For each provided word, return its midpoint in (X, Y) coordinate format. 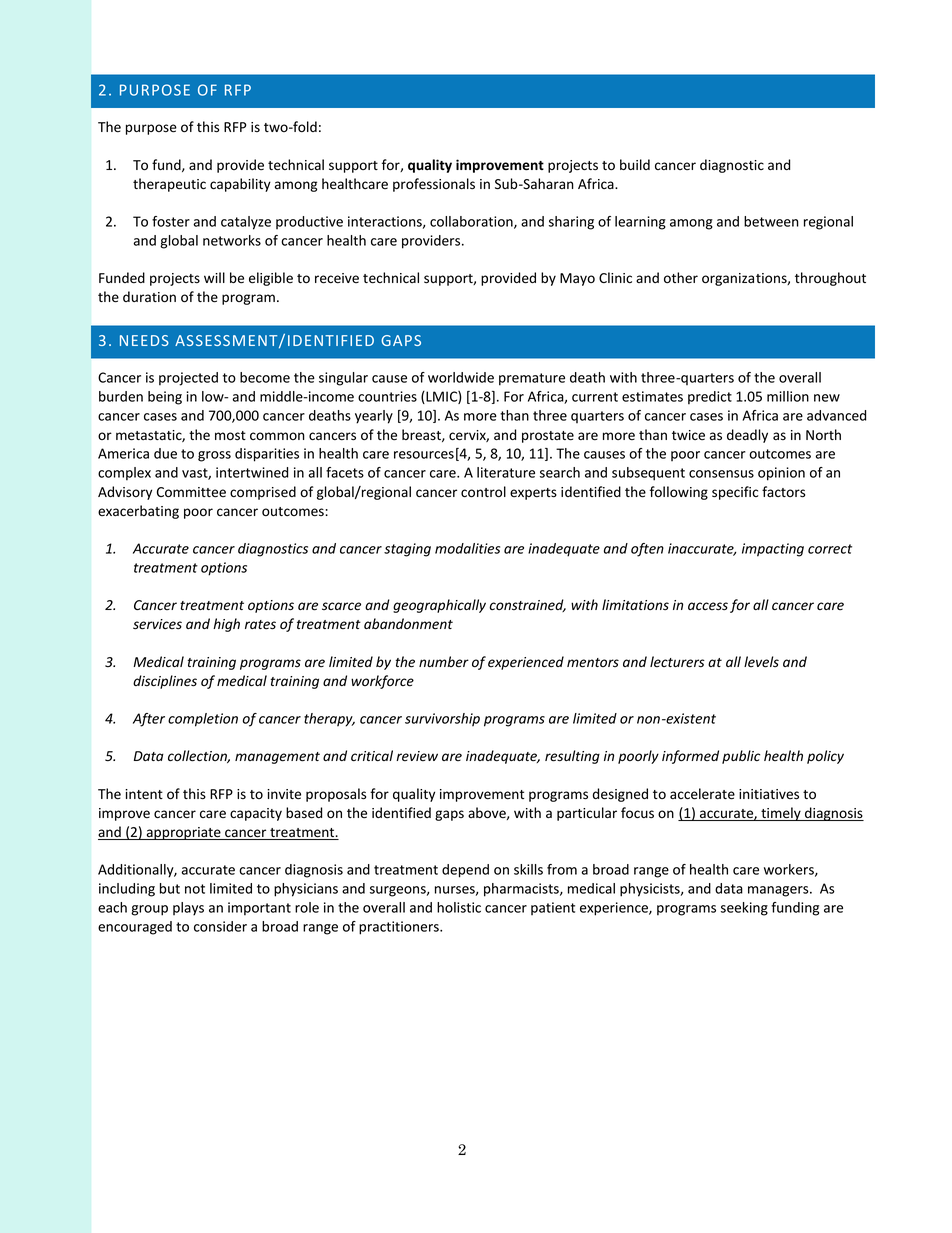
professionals (434, 185)
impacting (773, 550)
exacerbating (138, 512)
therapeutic (169, 185)
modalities (467, 548)
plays (188, 909)
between (771, 221)
